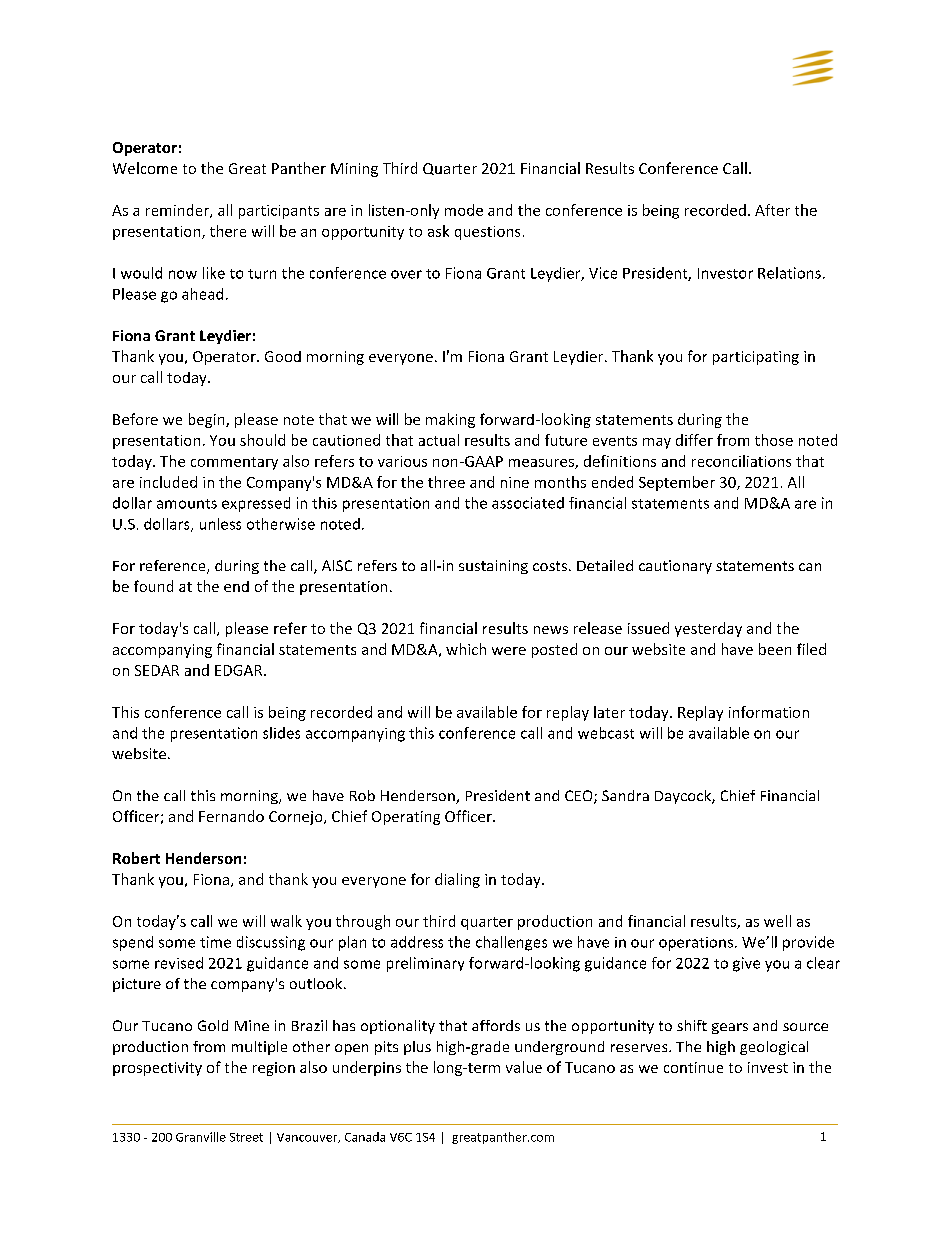  Describe the element at coordinates (466, 649) in the screenshot. I see `which` at that location.
